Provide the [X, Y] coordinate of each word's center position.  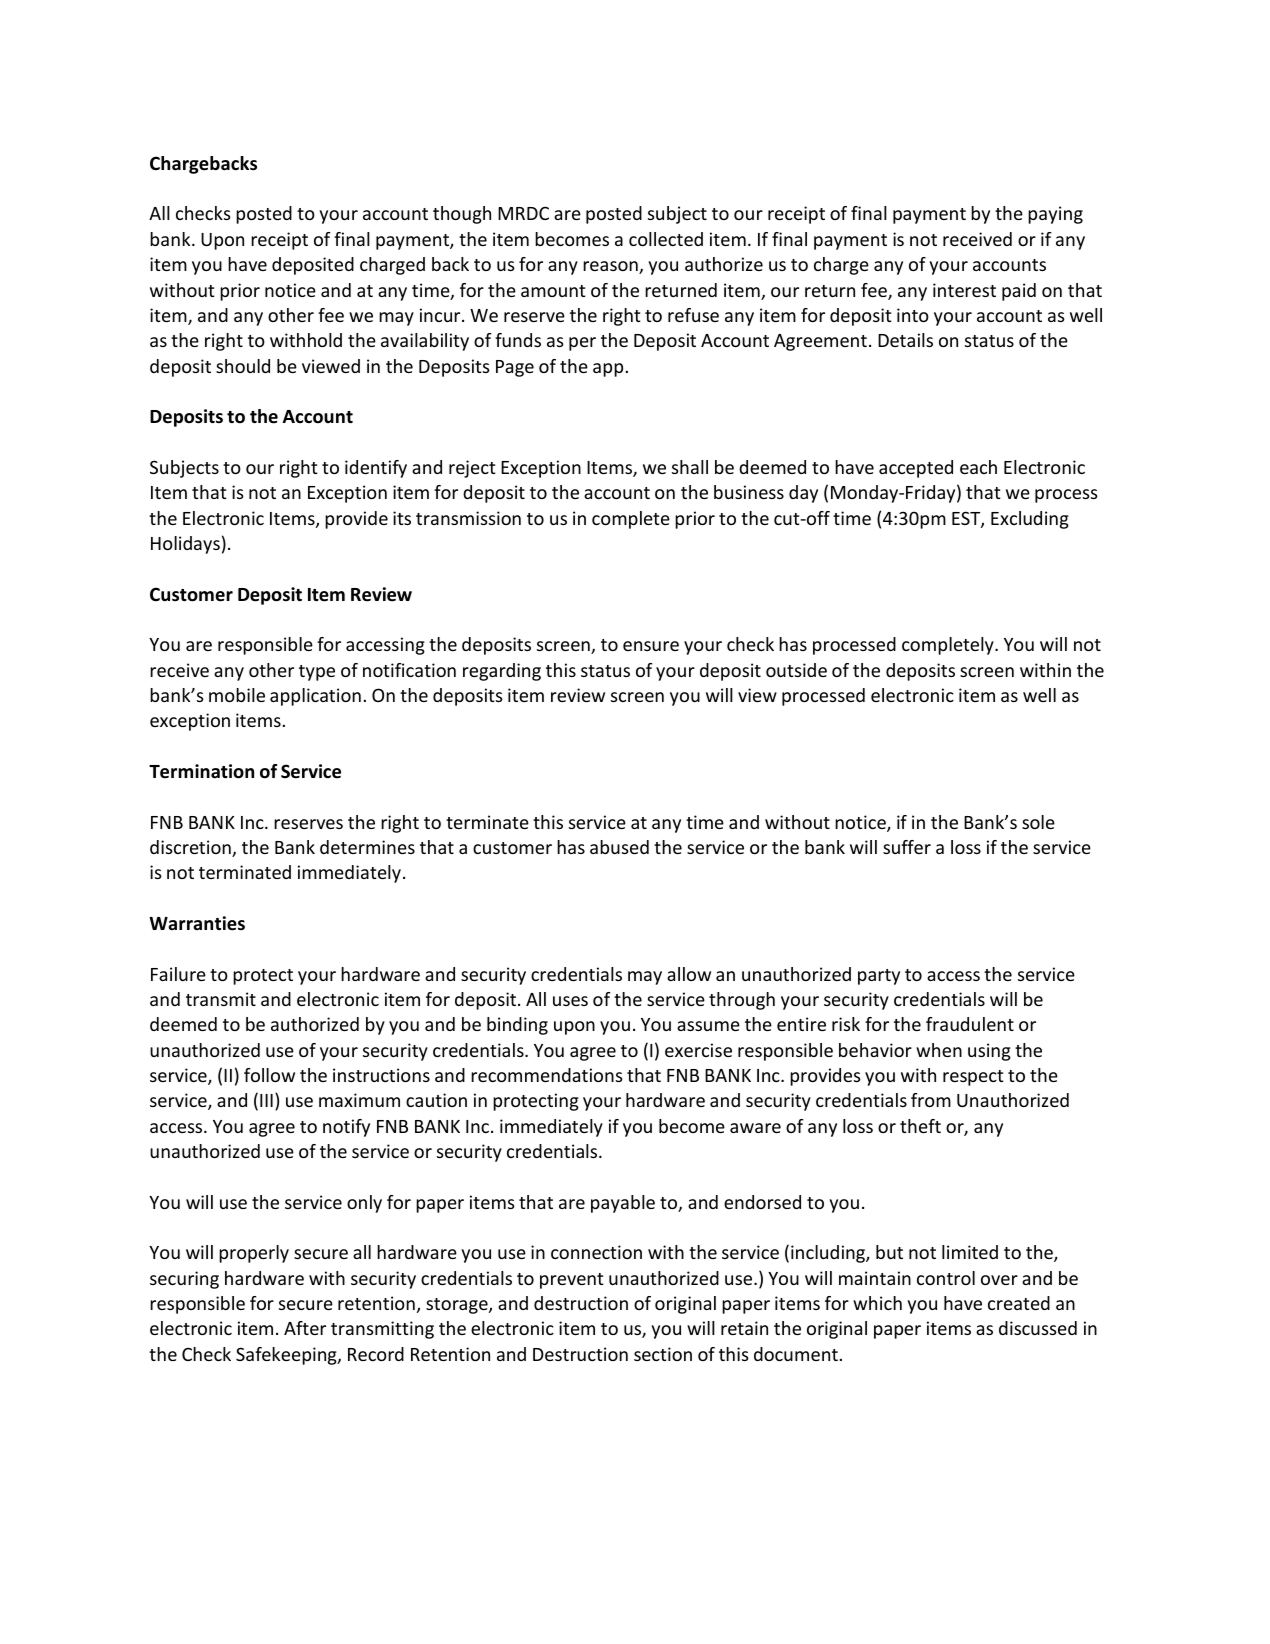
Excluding [1030, 520]
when [939, 1050]
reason [611, 267]
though [462, 215]
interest [964, 290]
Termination [201, 771]
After [305, 1328]
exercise [698, 1050]
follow [269, 1075]
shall [690, 467]
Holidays [185, 545]
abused [619, 847]
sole [1038, 822]
